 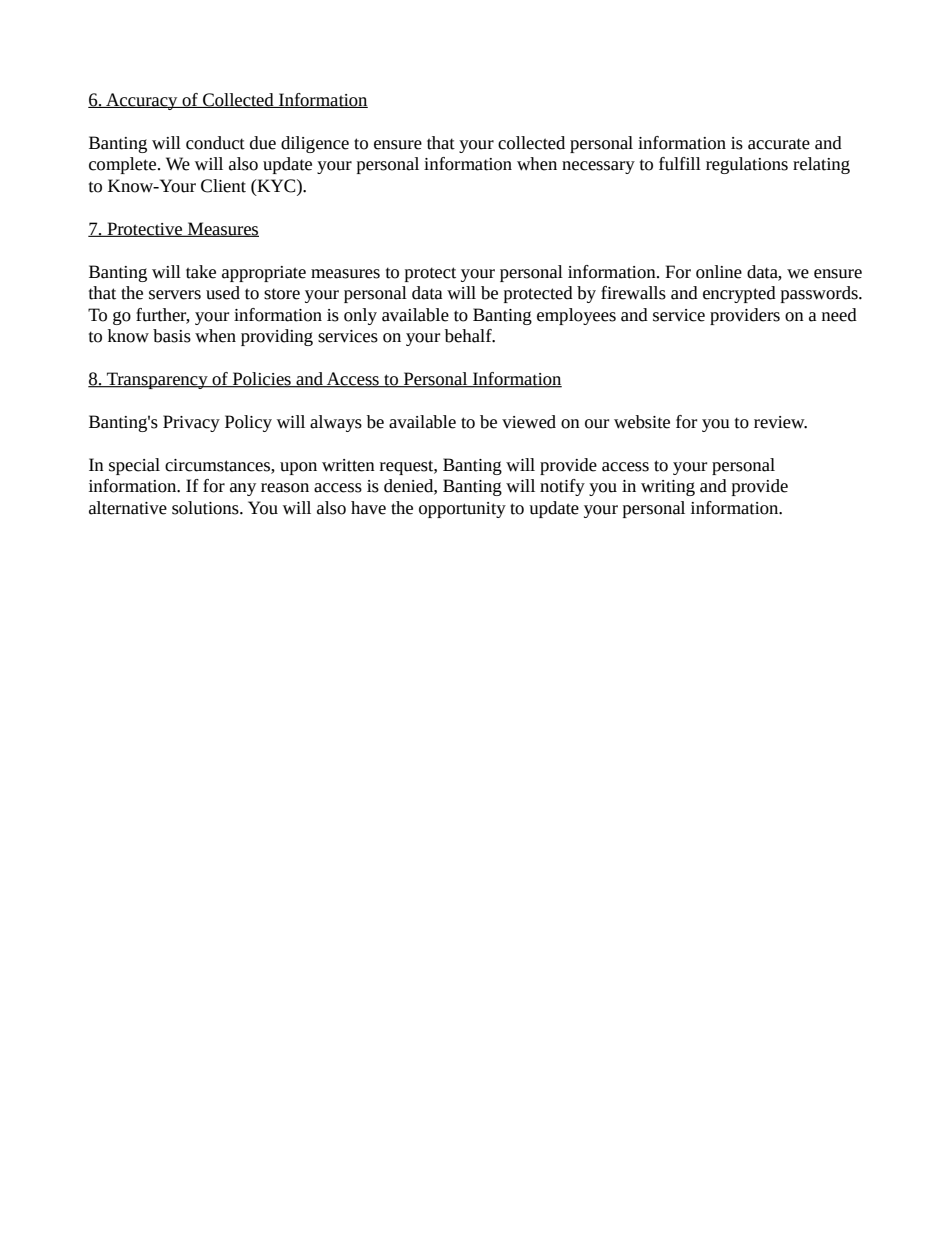 What do you see at coordinates (668, 488) in the screenshot?
I see `writing` at bounding box center [668, 488].
